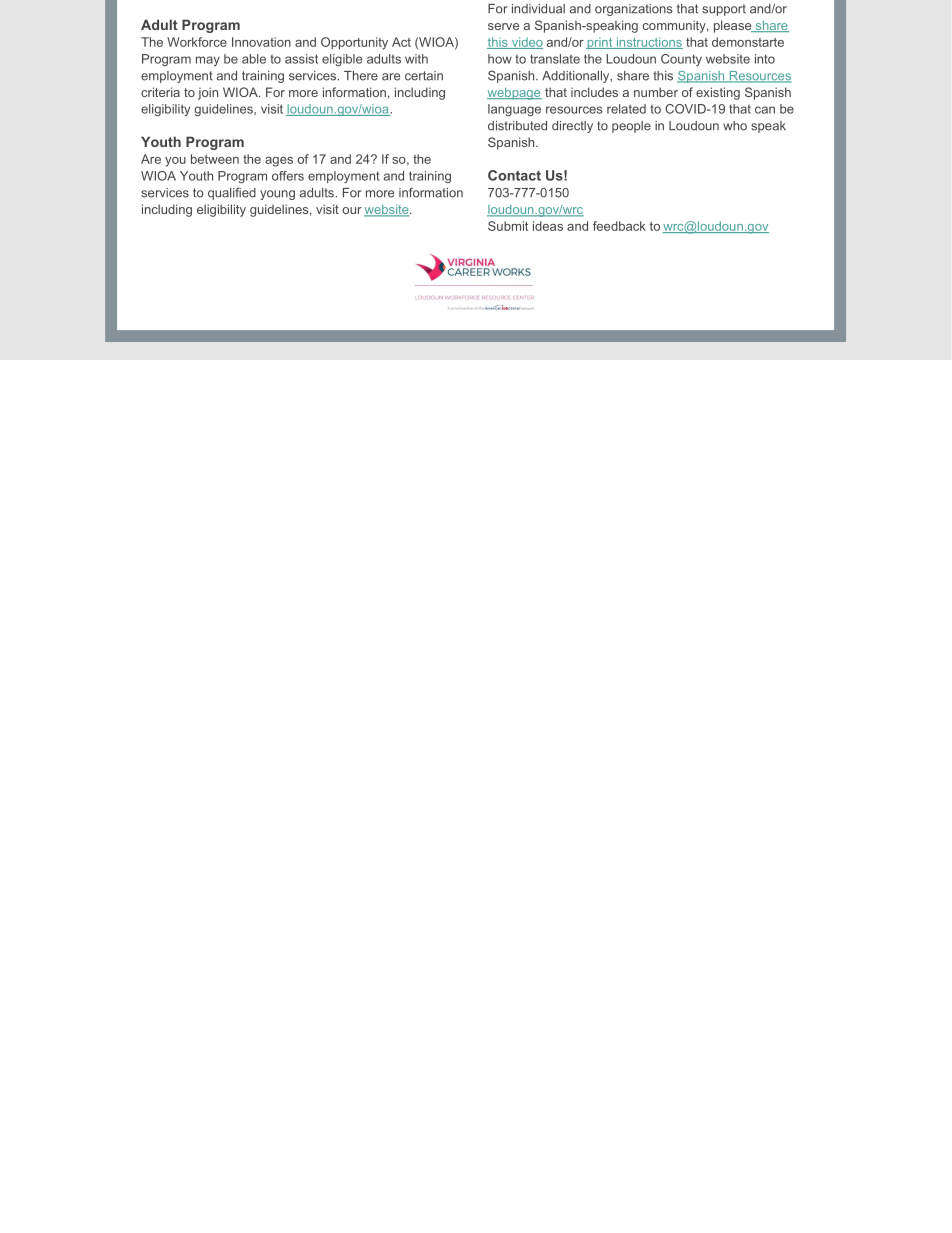  Describe the element at coordinates (508, 226) in the document. I see `Submit` at that location.
